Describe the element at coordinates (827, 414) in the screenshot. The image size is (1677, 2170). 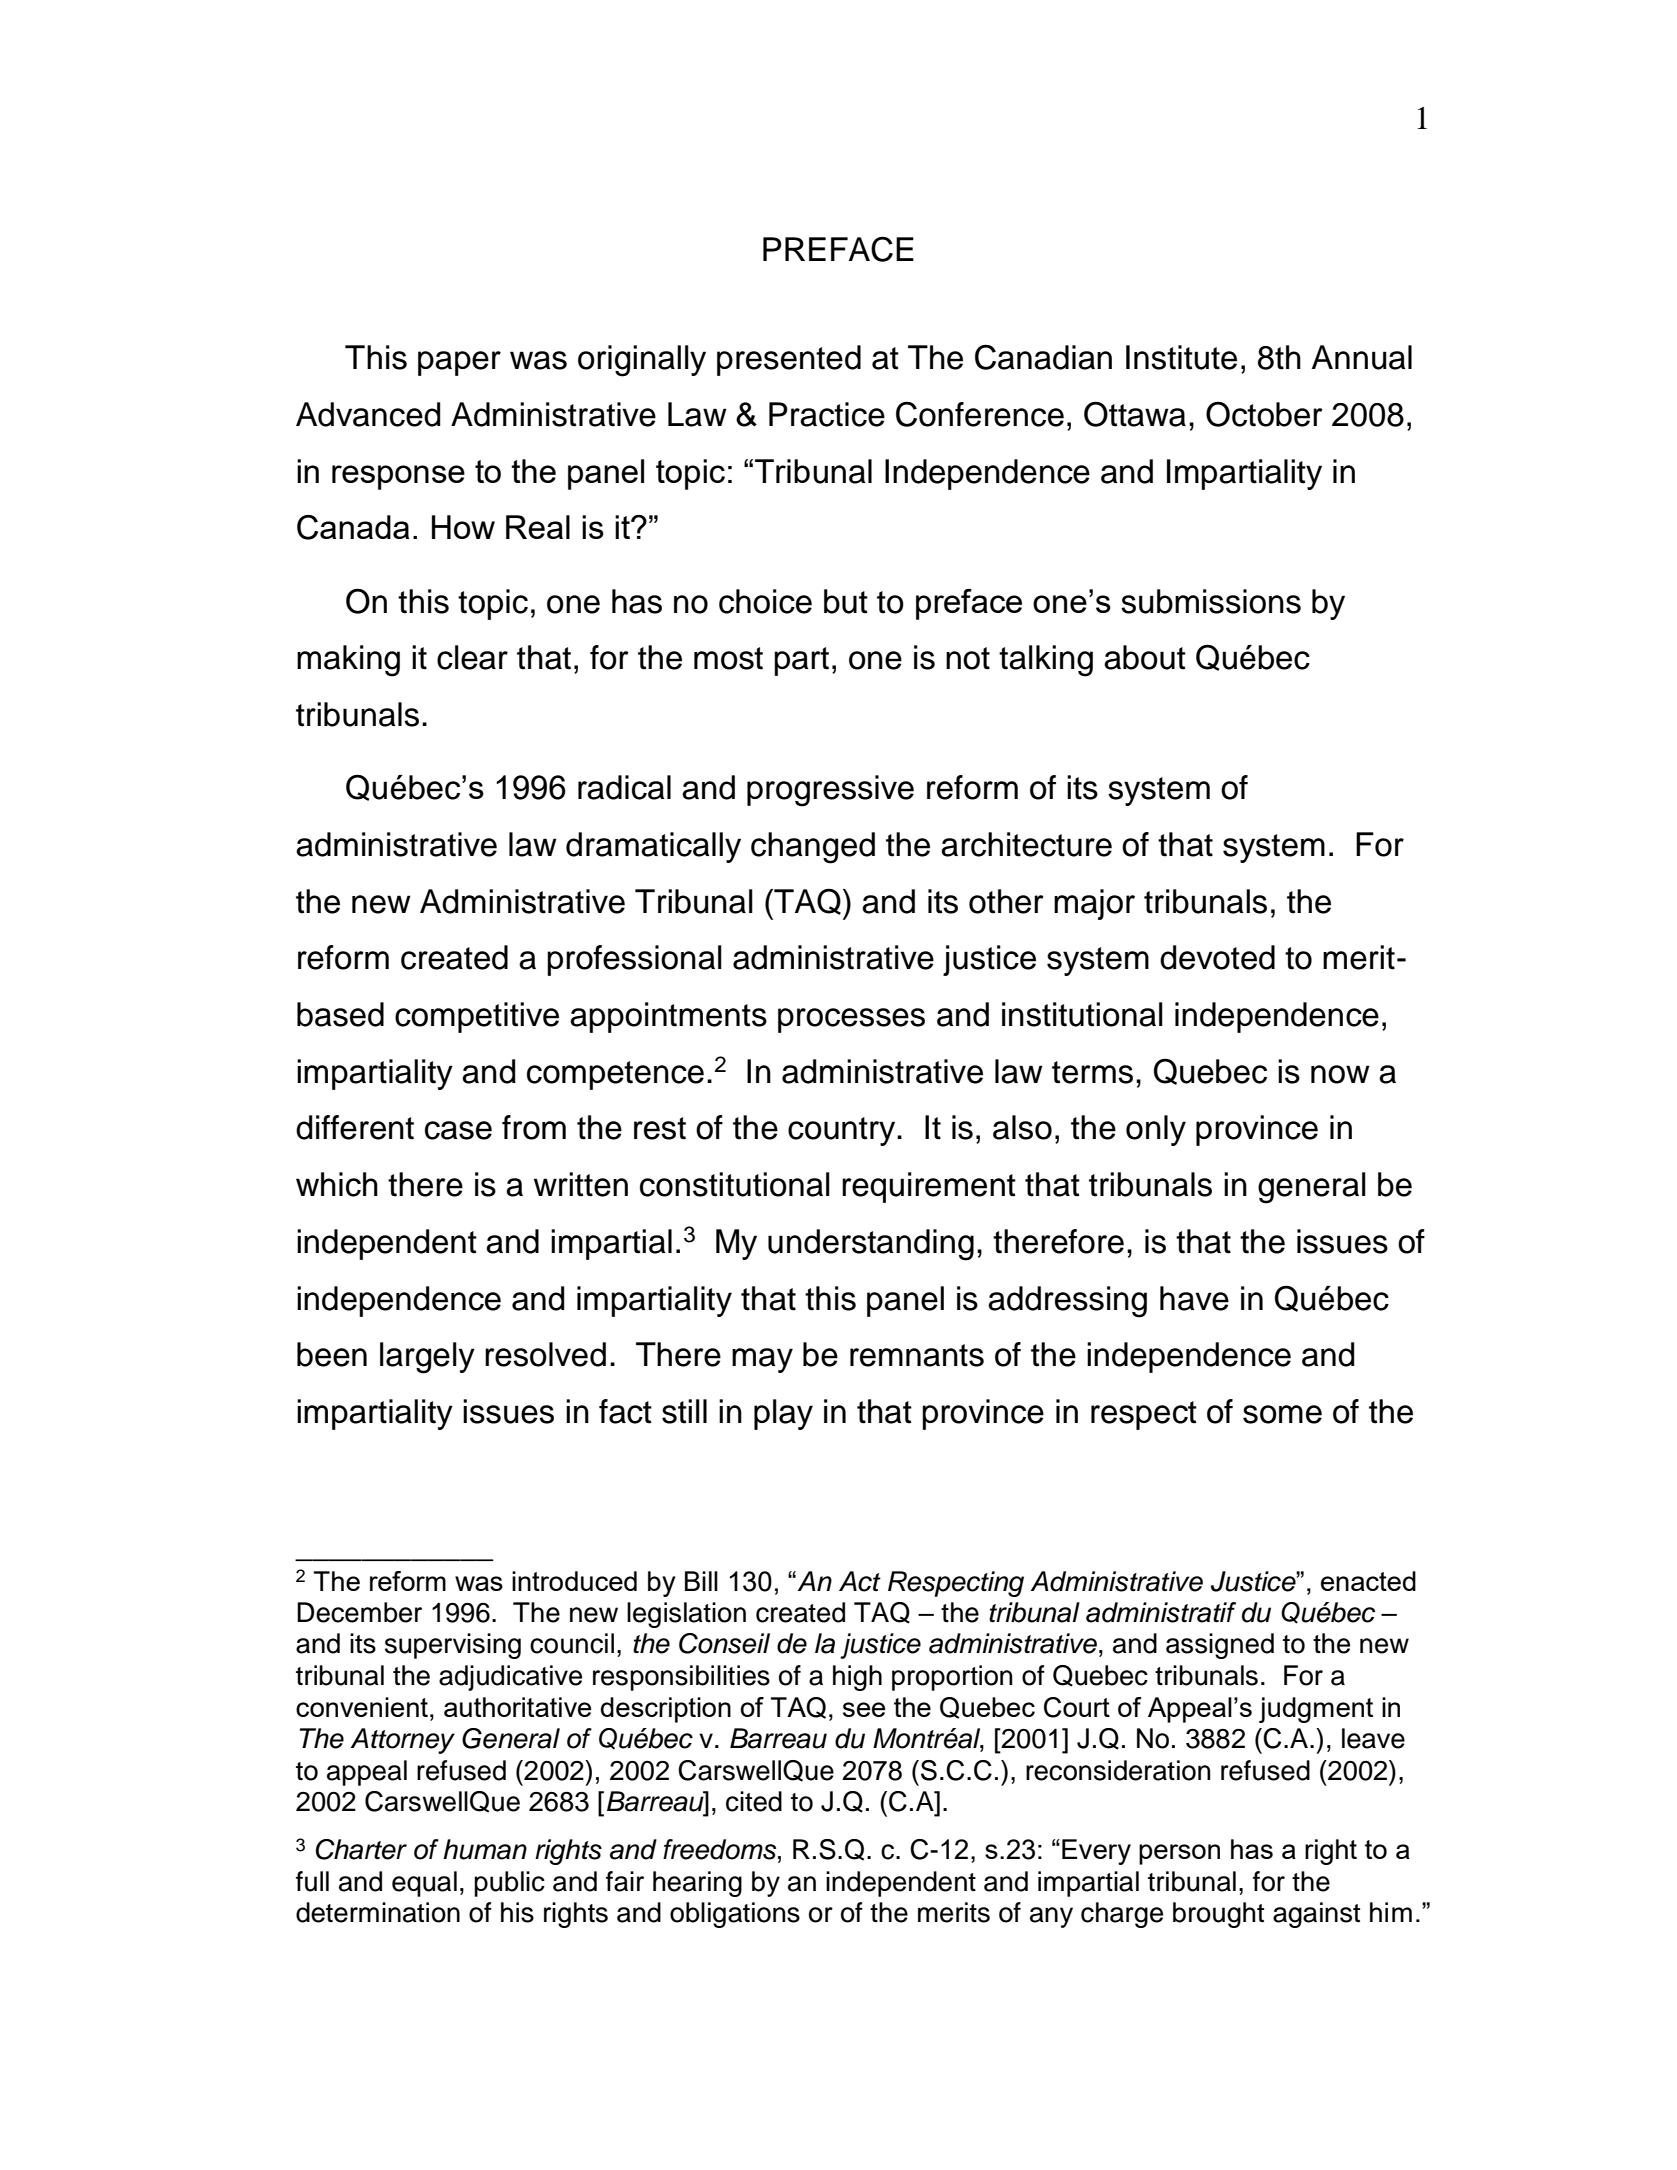
I see `Practice` at that location.
